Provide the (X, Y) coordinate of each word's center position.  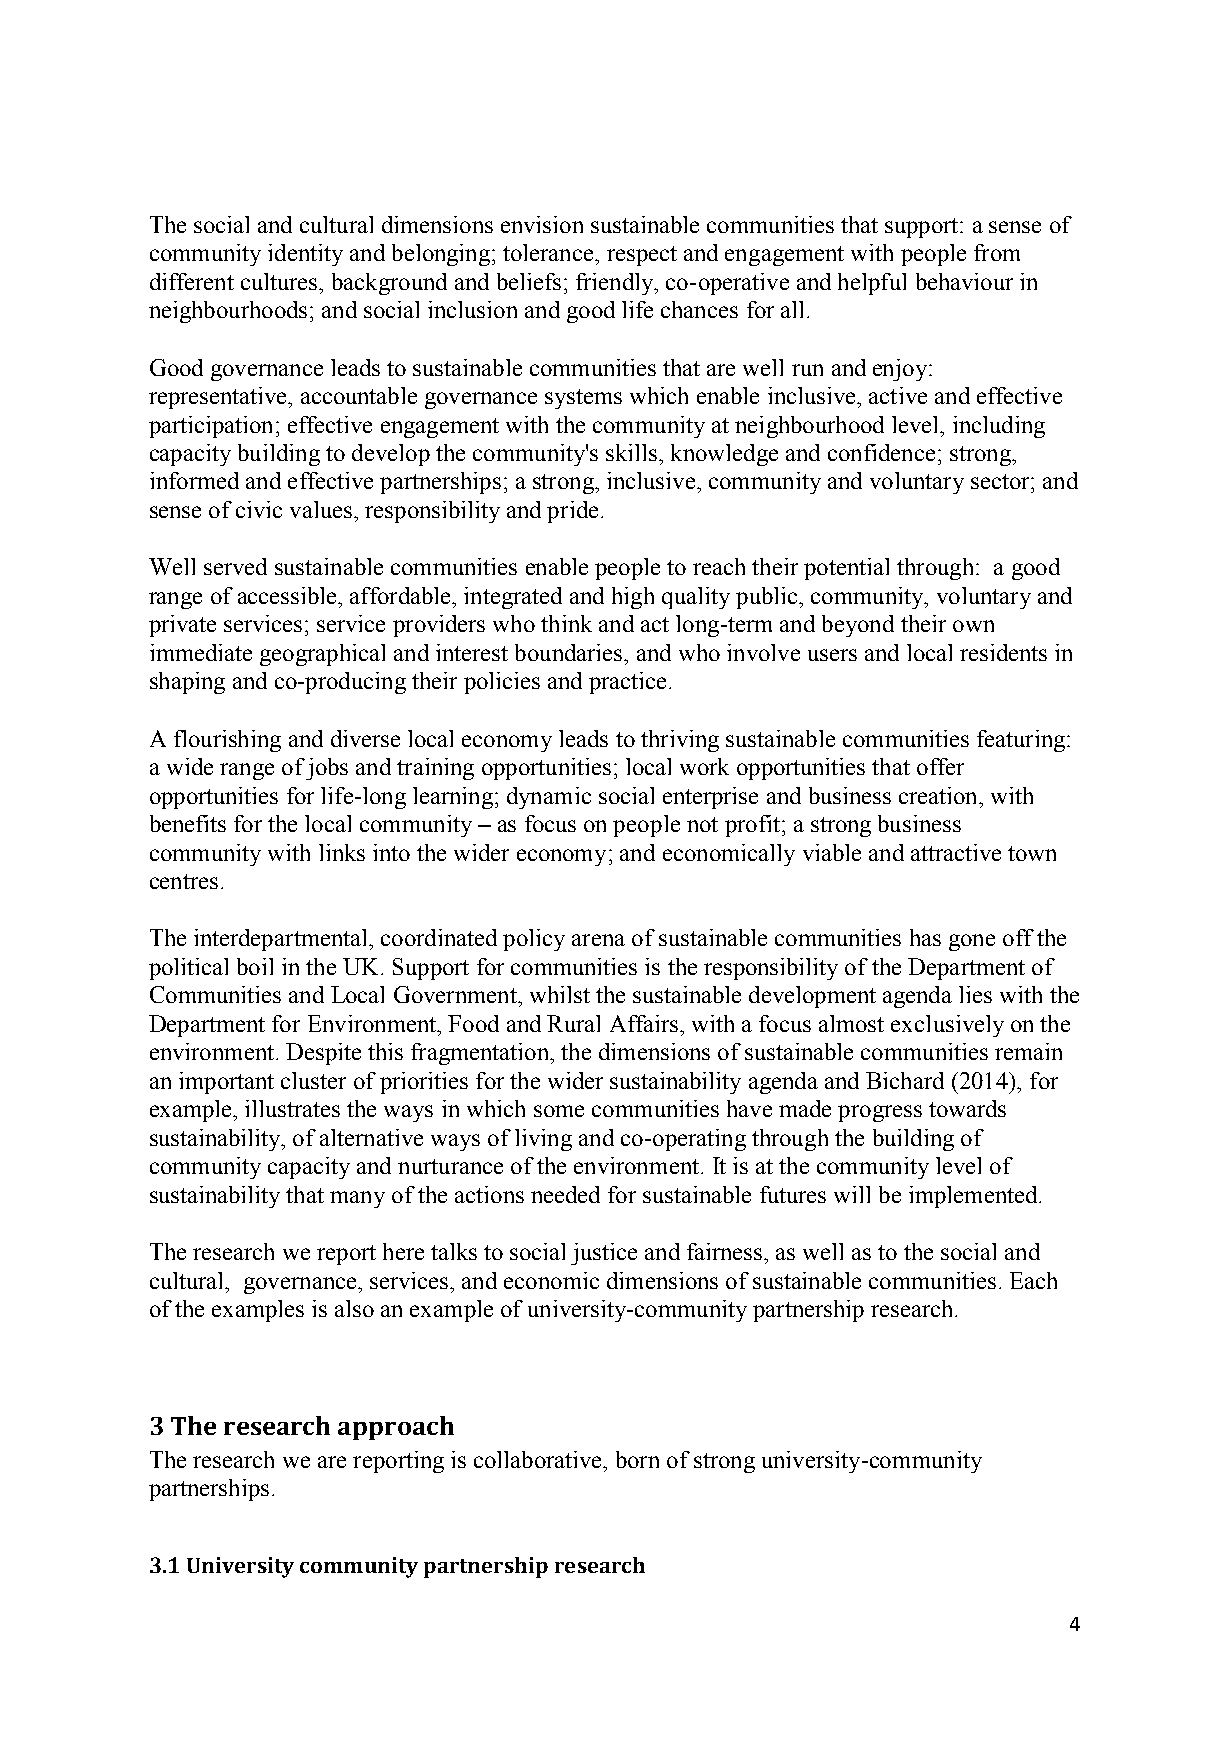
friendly (616, 284)
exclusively (947, 1026)
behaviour (964, 281)
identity (305, 255)
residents (1003, 652)
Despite (323, 1054)
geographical (322, 655)
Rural (573, 1023)
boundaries (570, 652)
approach (396, 1428)
